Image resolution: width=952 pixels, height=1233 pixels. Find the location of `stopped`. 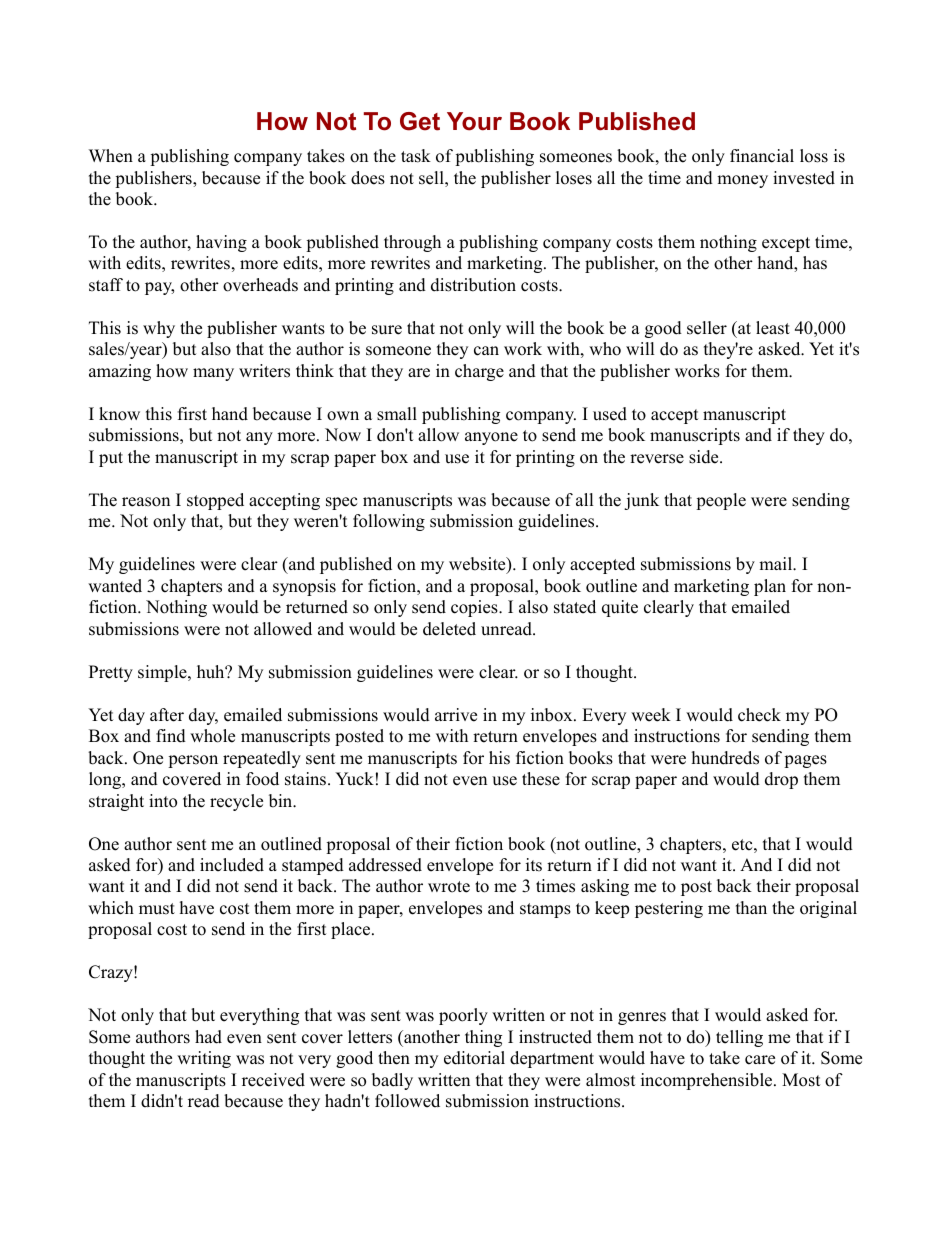

stopped is located at coordinates (215, 501).
